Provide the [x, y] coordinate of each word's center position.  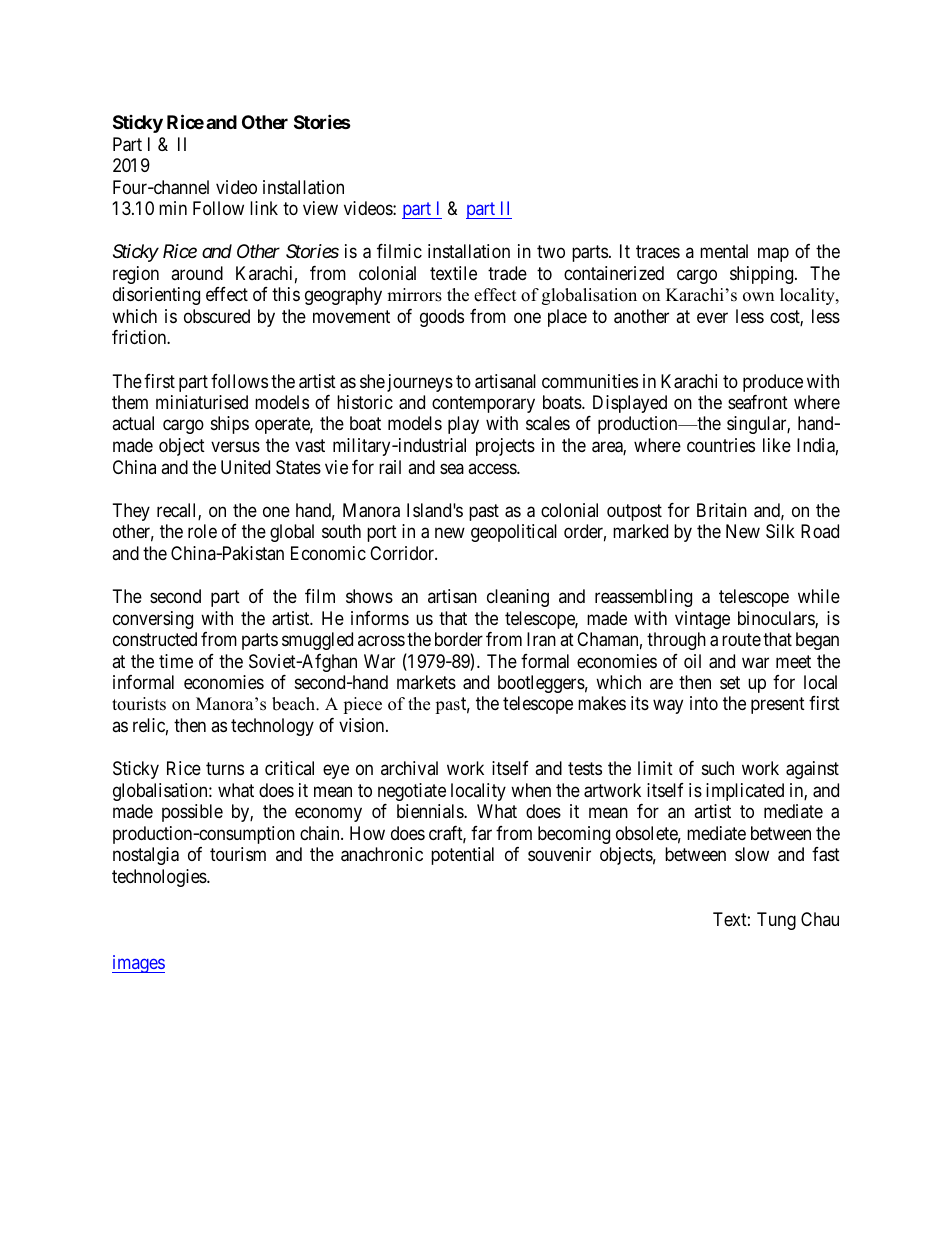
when [531, 790]
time [176, 661]
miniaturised [202, 402]
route [741, 639]
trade [507, 273]
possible [192, 813]
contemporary [483, 404]
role [202, 531]
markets [426, 682]
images [138, 964]
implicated [745, 792]
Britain [722, 510]
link [264, 208]
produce [773, 383]
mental [724, 251]
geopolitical [514, 533]
